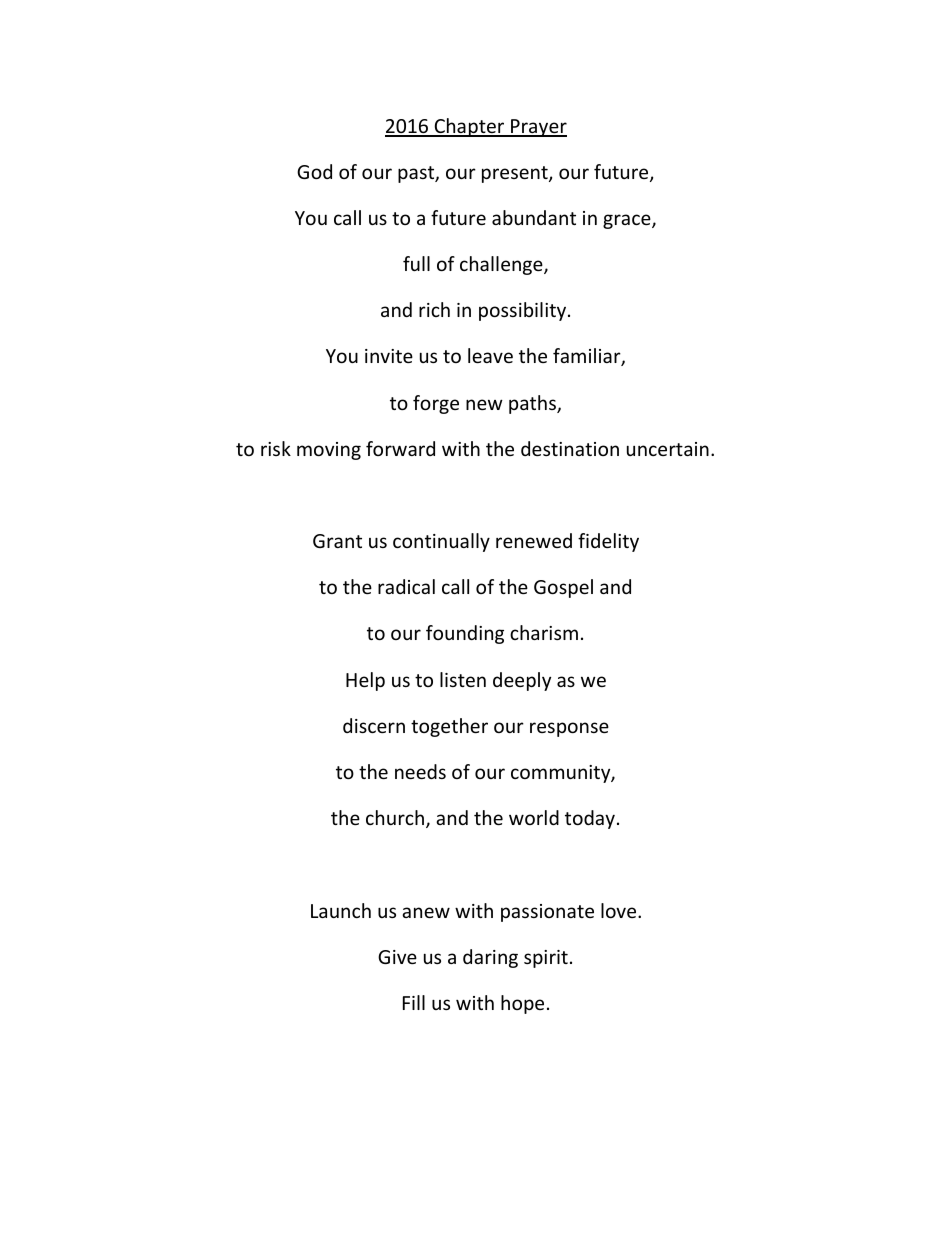 This screenshot has width=952, height=1233. Describe the element at coordinates (314, 171) in the screenshot. I see `God` at that location.
